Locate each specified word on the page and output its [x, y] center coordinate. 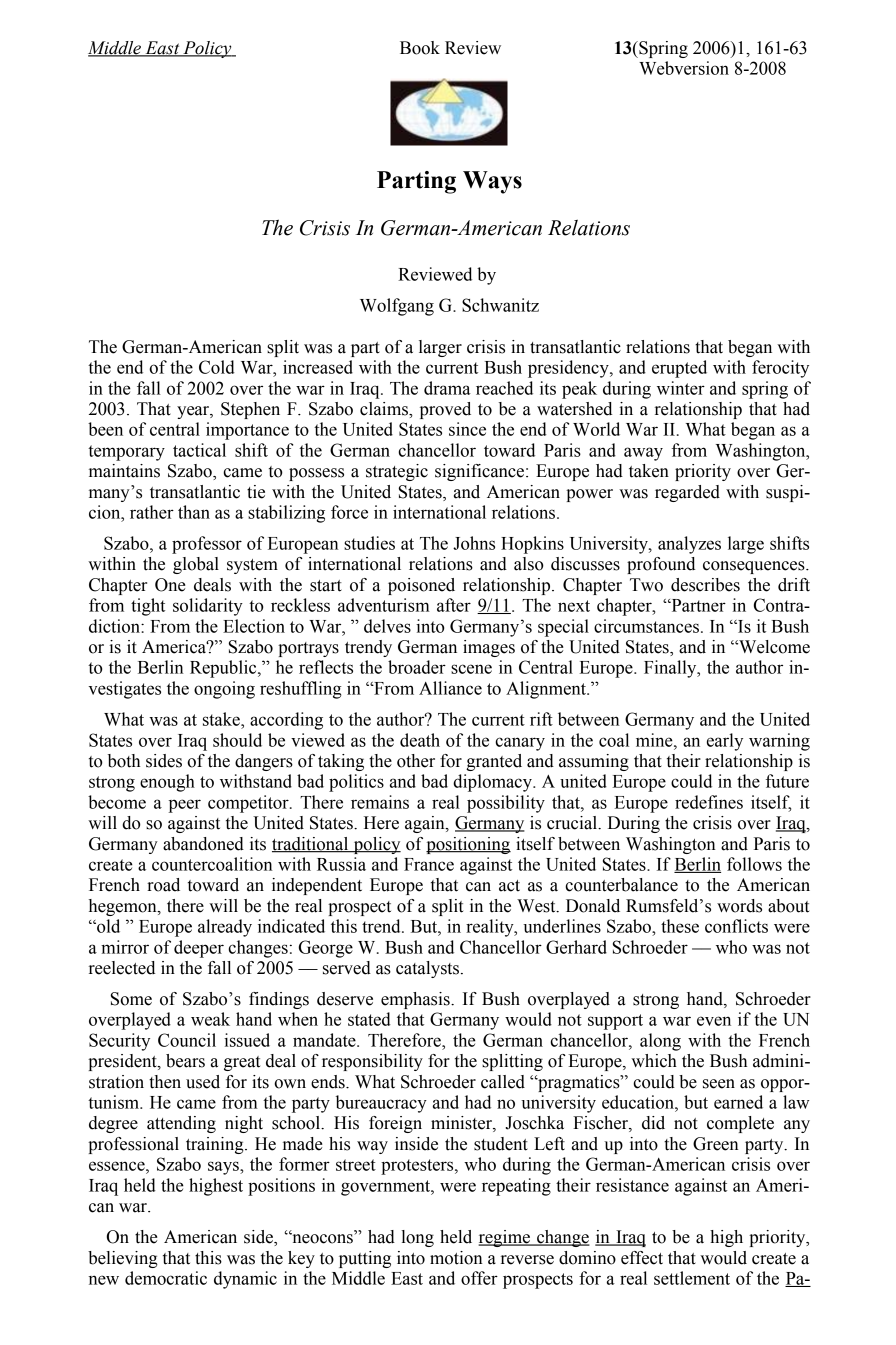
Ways [492, 182]
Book [420, 48]
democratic [166, 1278]
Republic [224, 669]
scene [471, 669]
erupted [679, 369]
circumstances [646, 626]
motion [456, 1258]
